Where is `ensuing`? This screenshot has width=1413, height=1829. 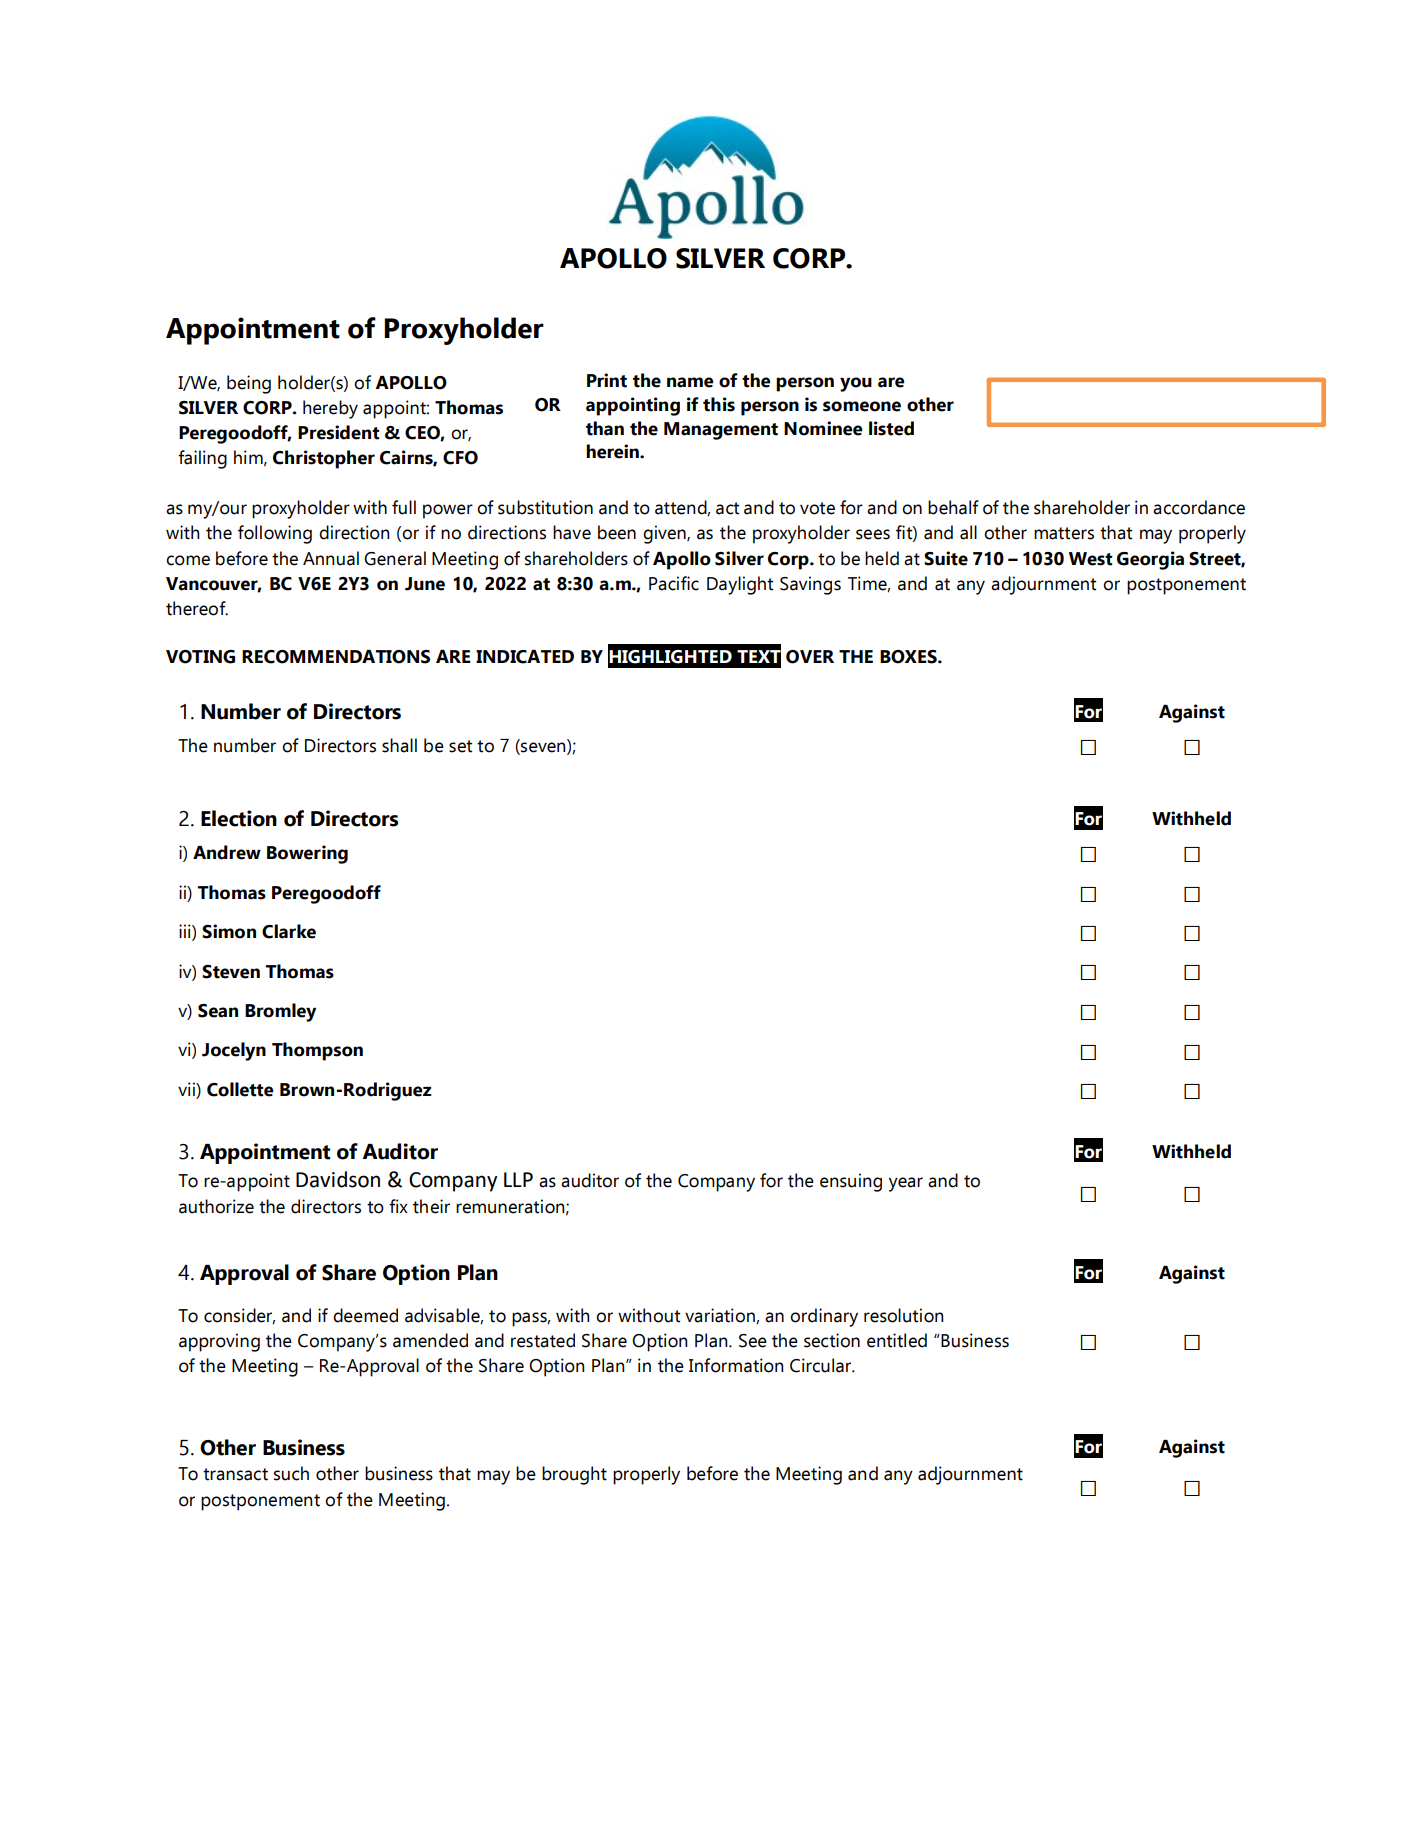 ensuing is located at coordinates (851, 1182).
